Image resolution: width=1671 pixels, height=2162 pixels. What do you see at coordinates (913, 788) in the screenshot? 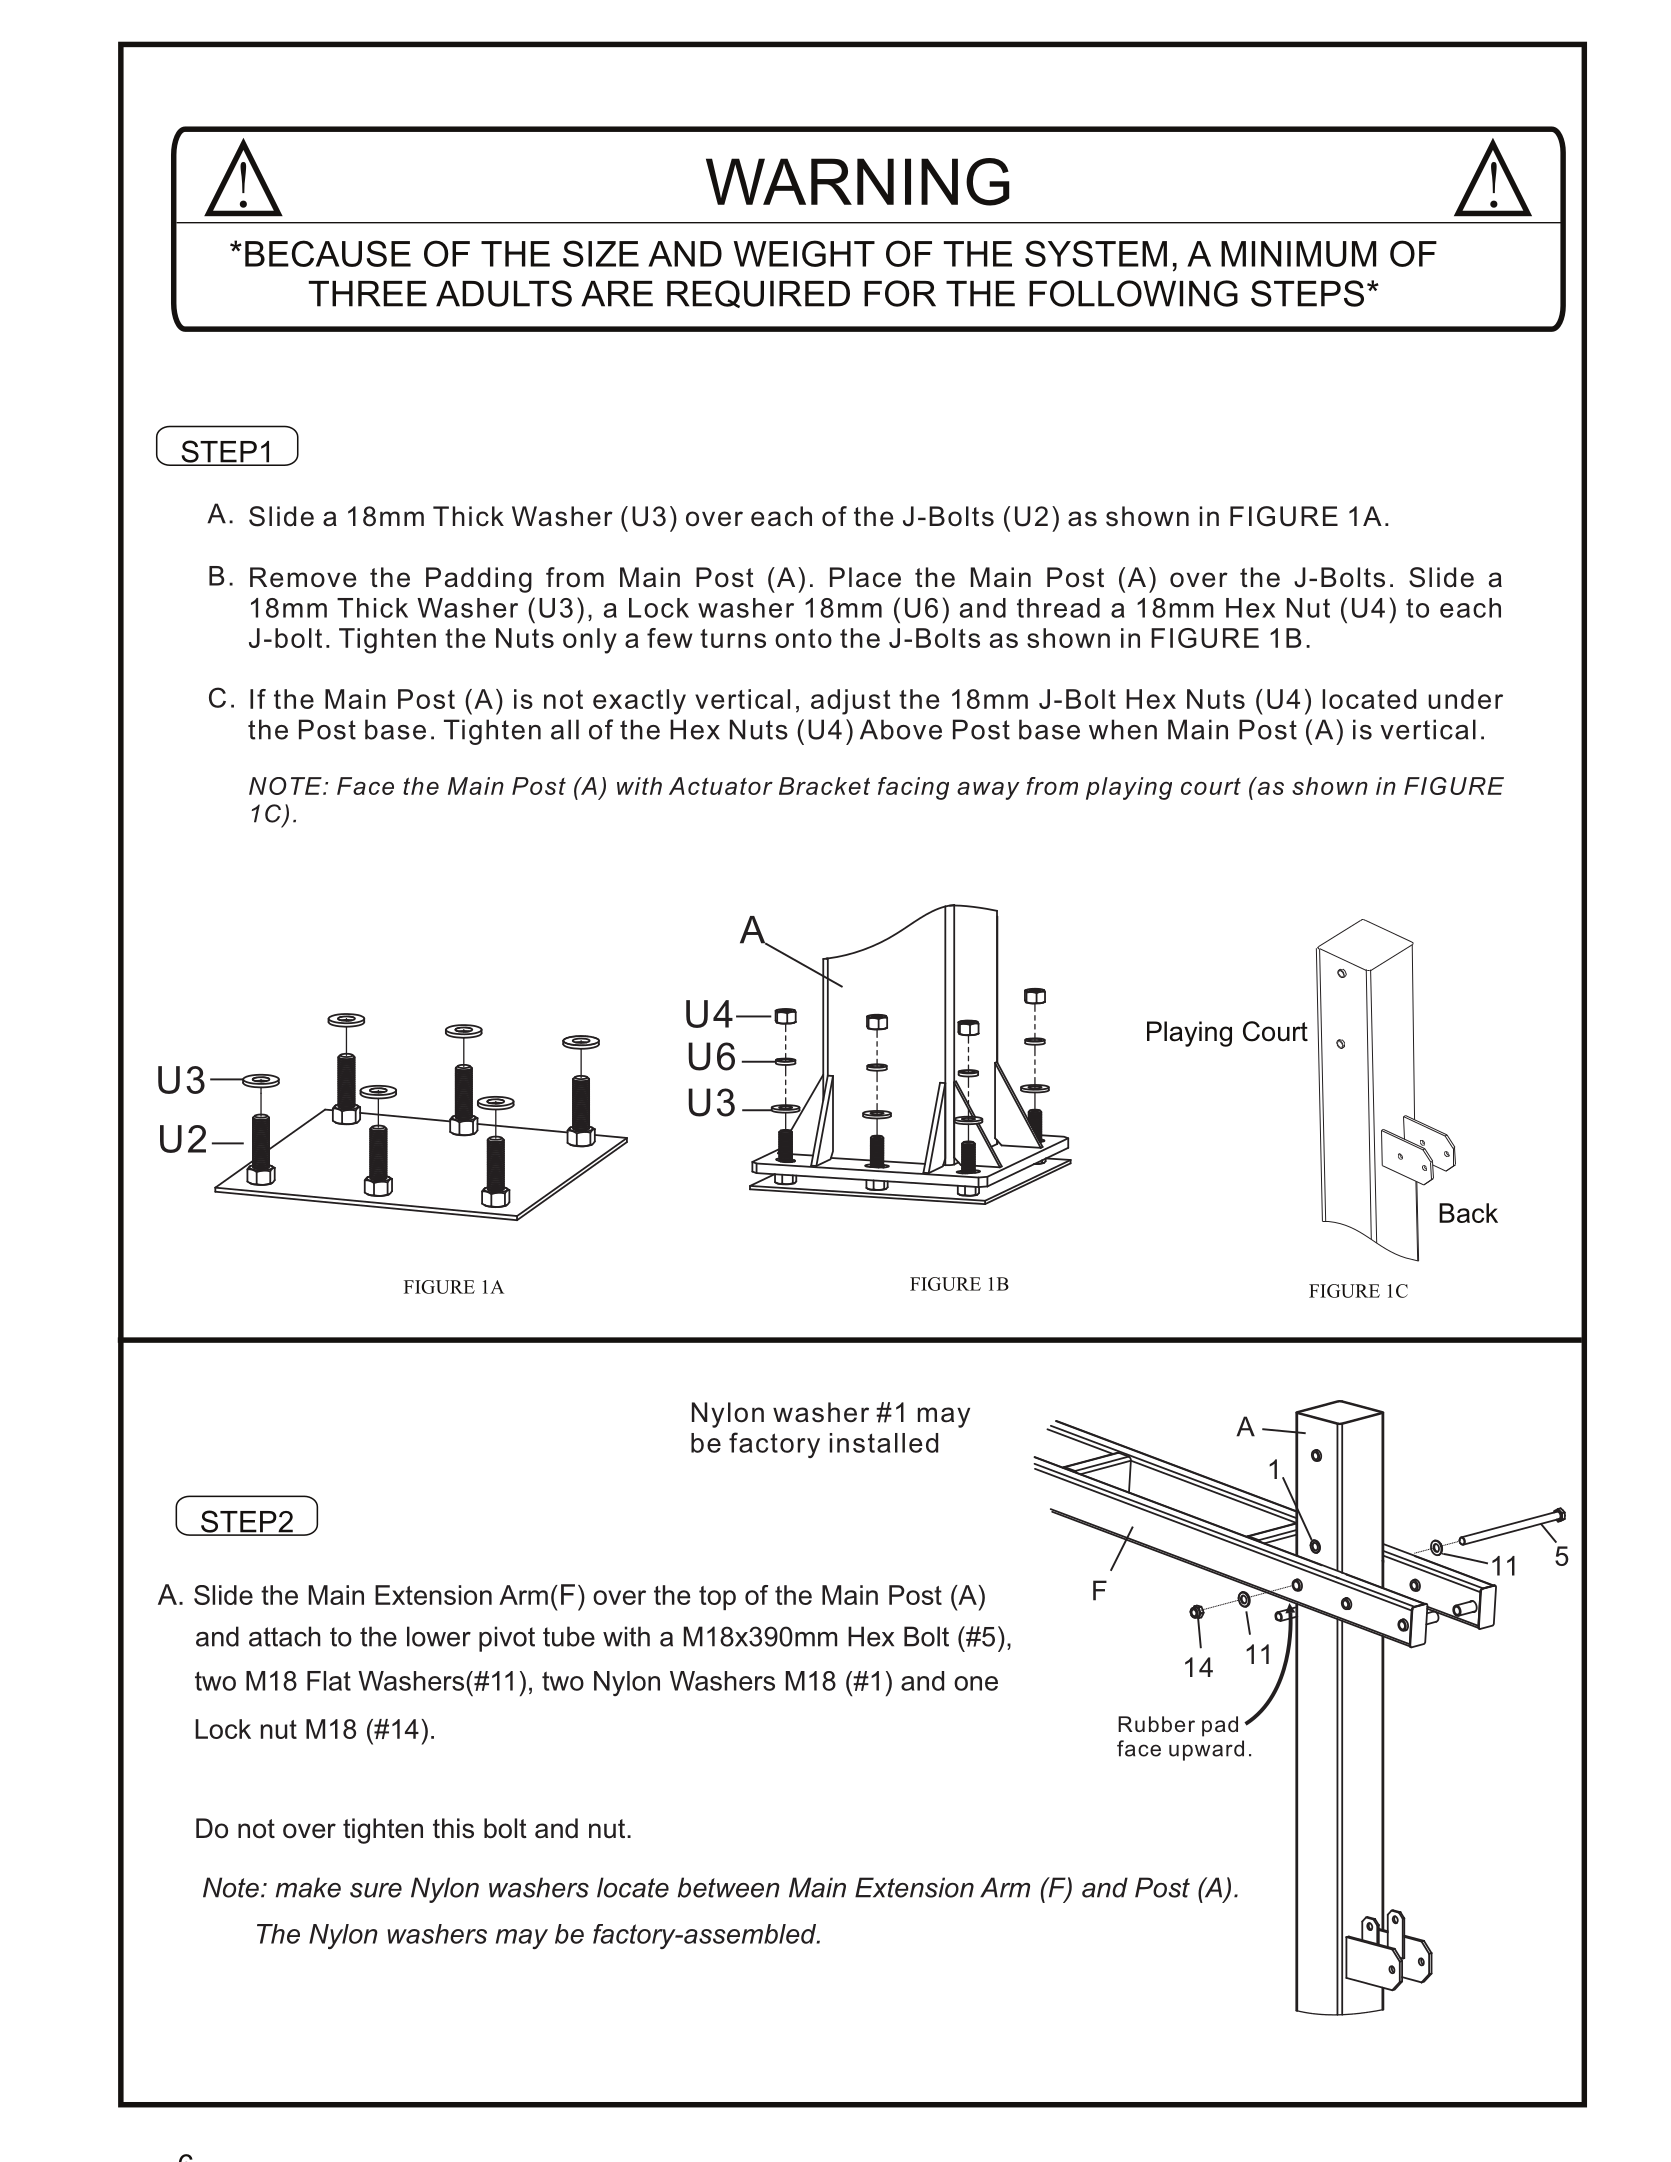
I see `facing` at bounding box center [913, 788].
